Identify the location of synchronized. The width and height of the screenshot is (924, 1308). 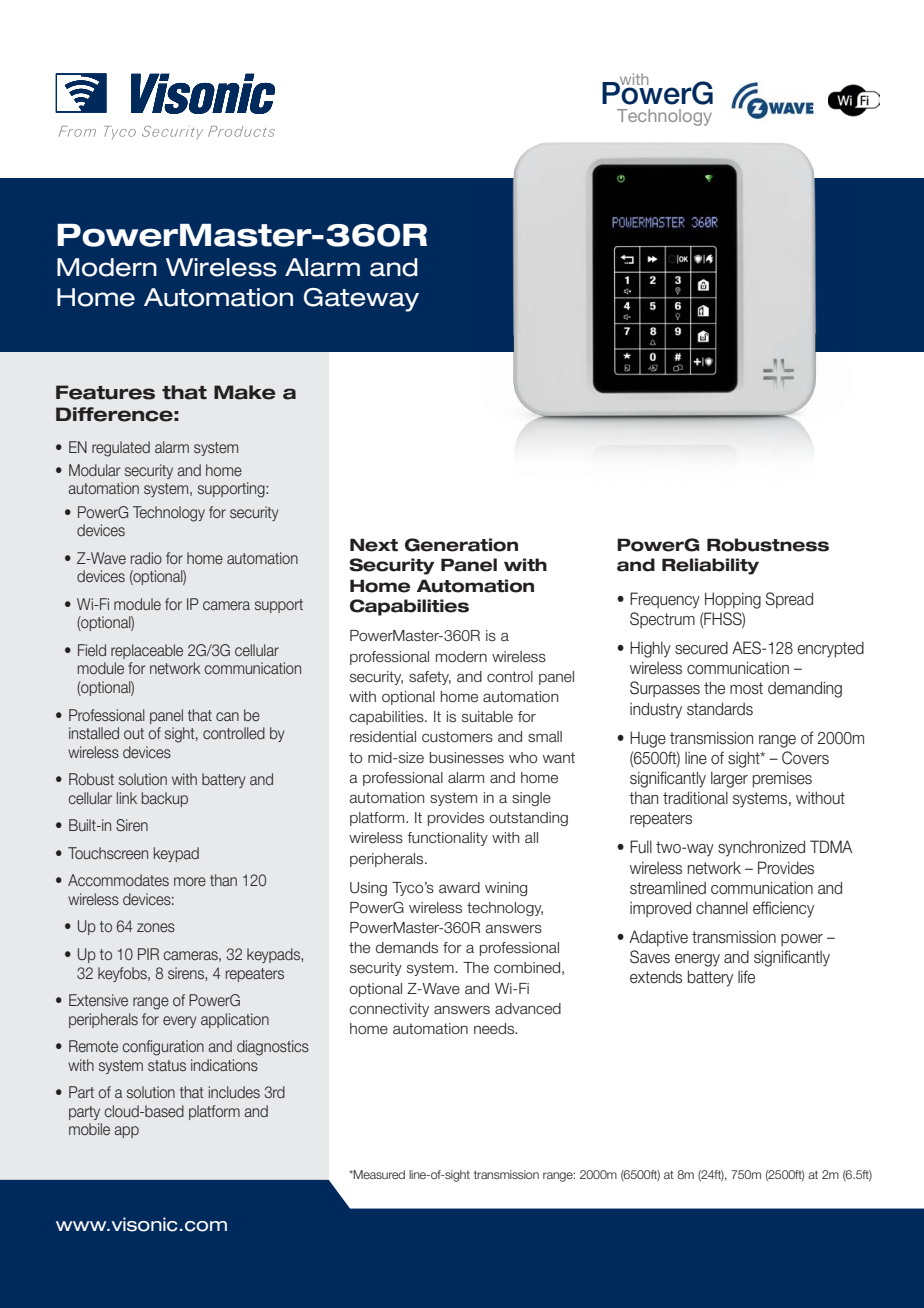
(761, 848).
